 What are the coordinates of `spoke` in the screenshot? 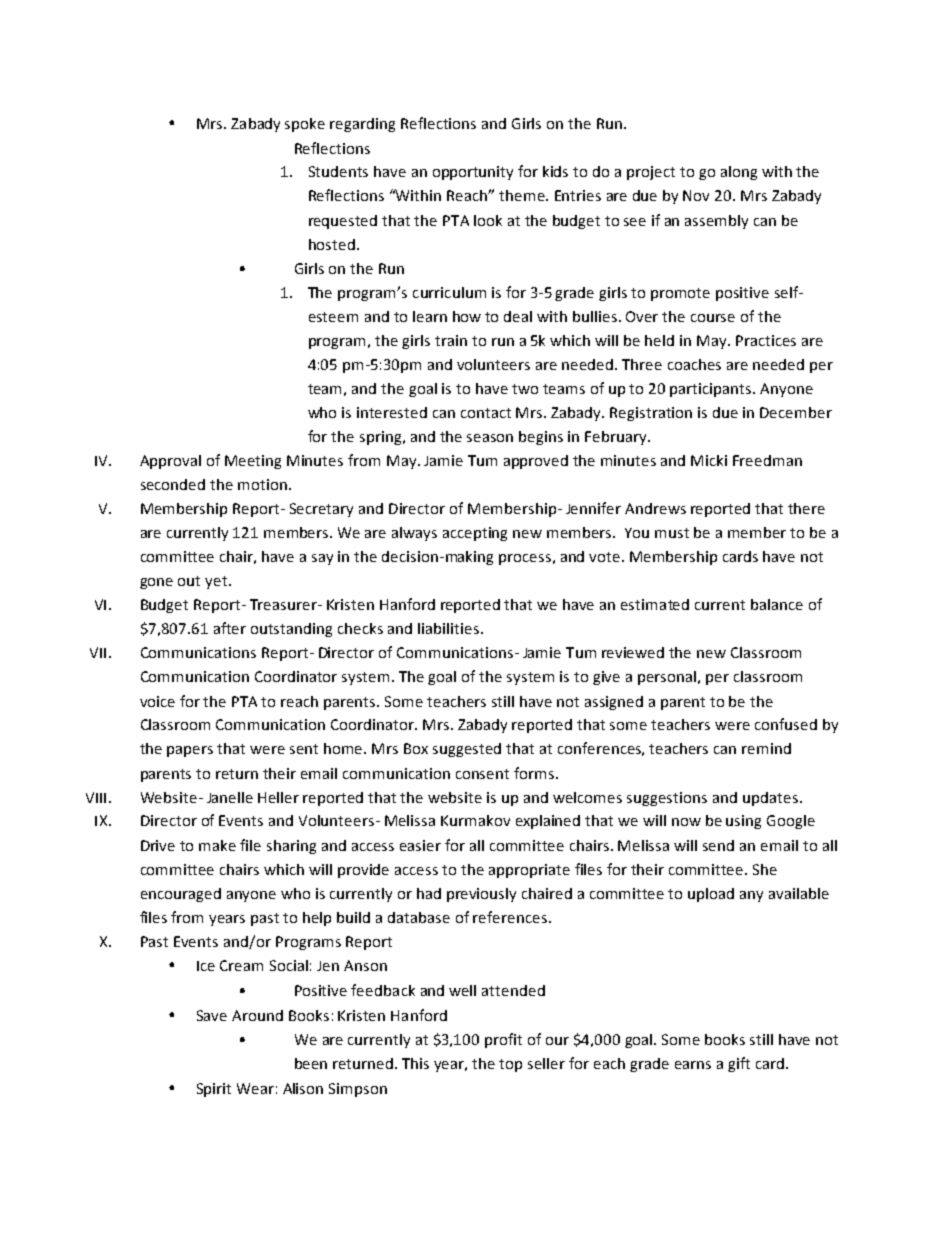 It's located at (305, 125).
